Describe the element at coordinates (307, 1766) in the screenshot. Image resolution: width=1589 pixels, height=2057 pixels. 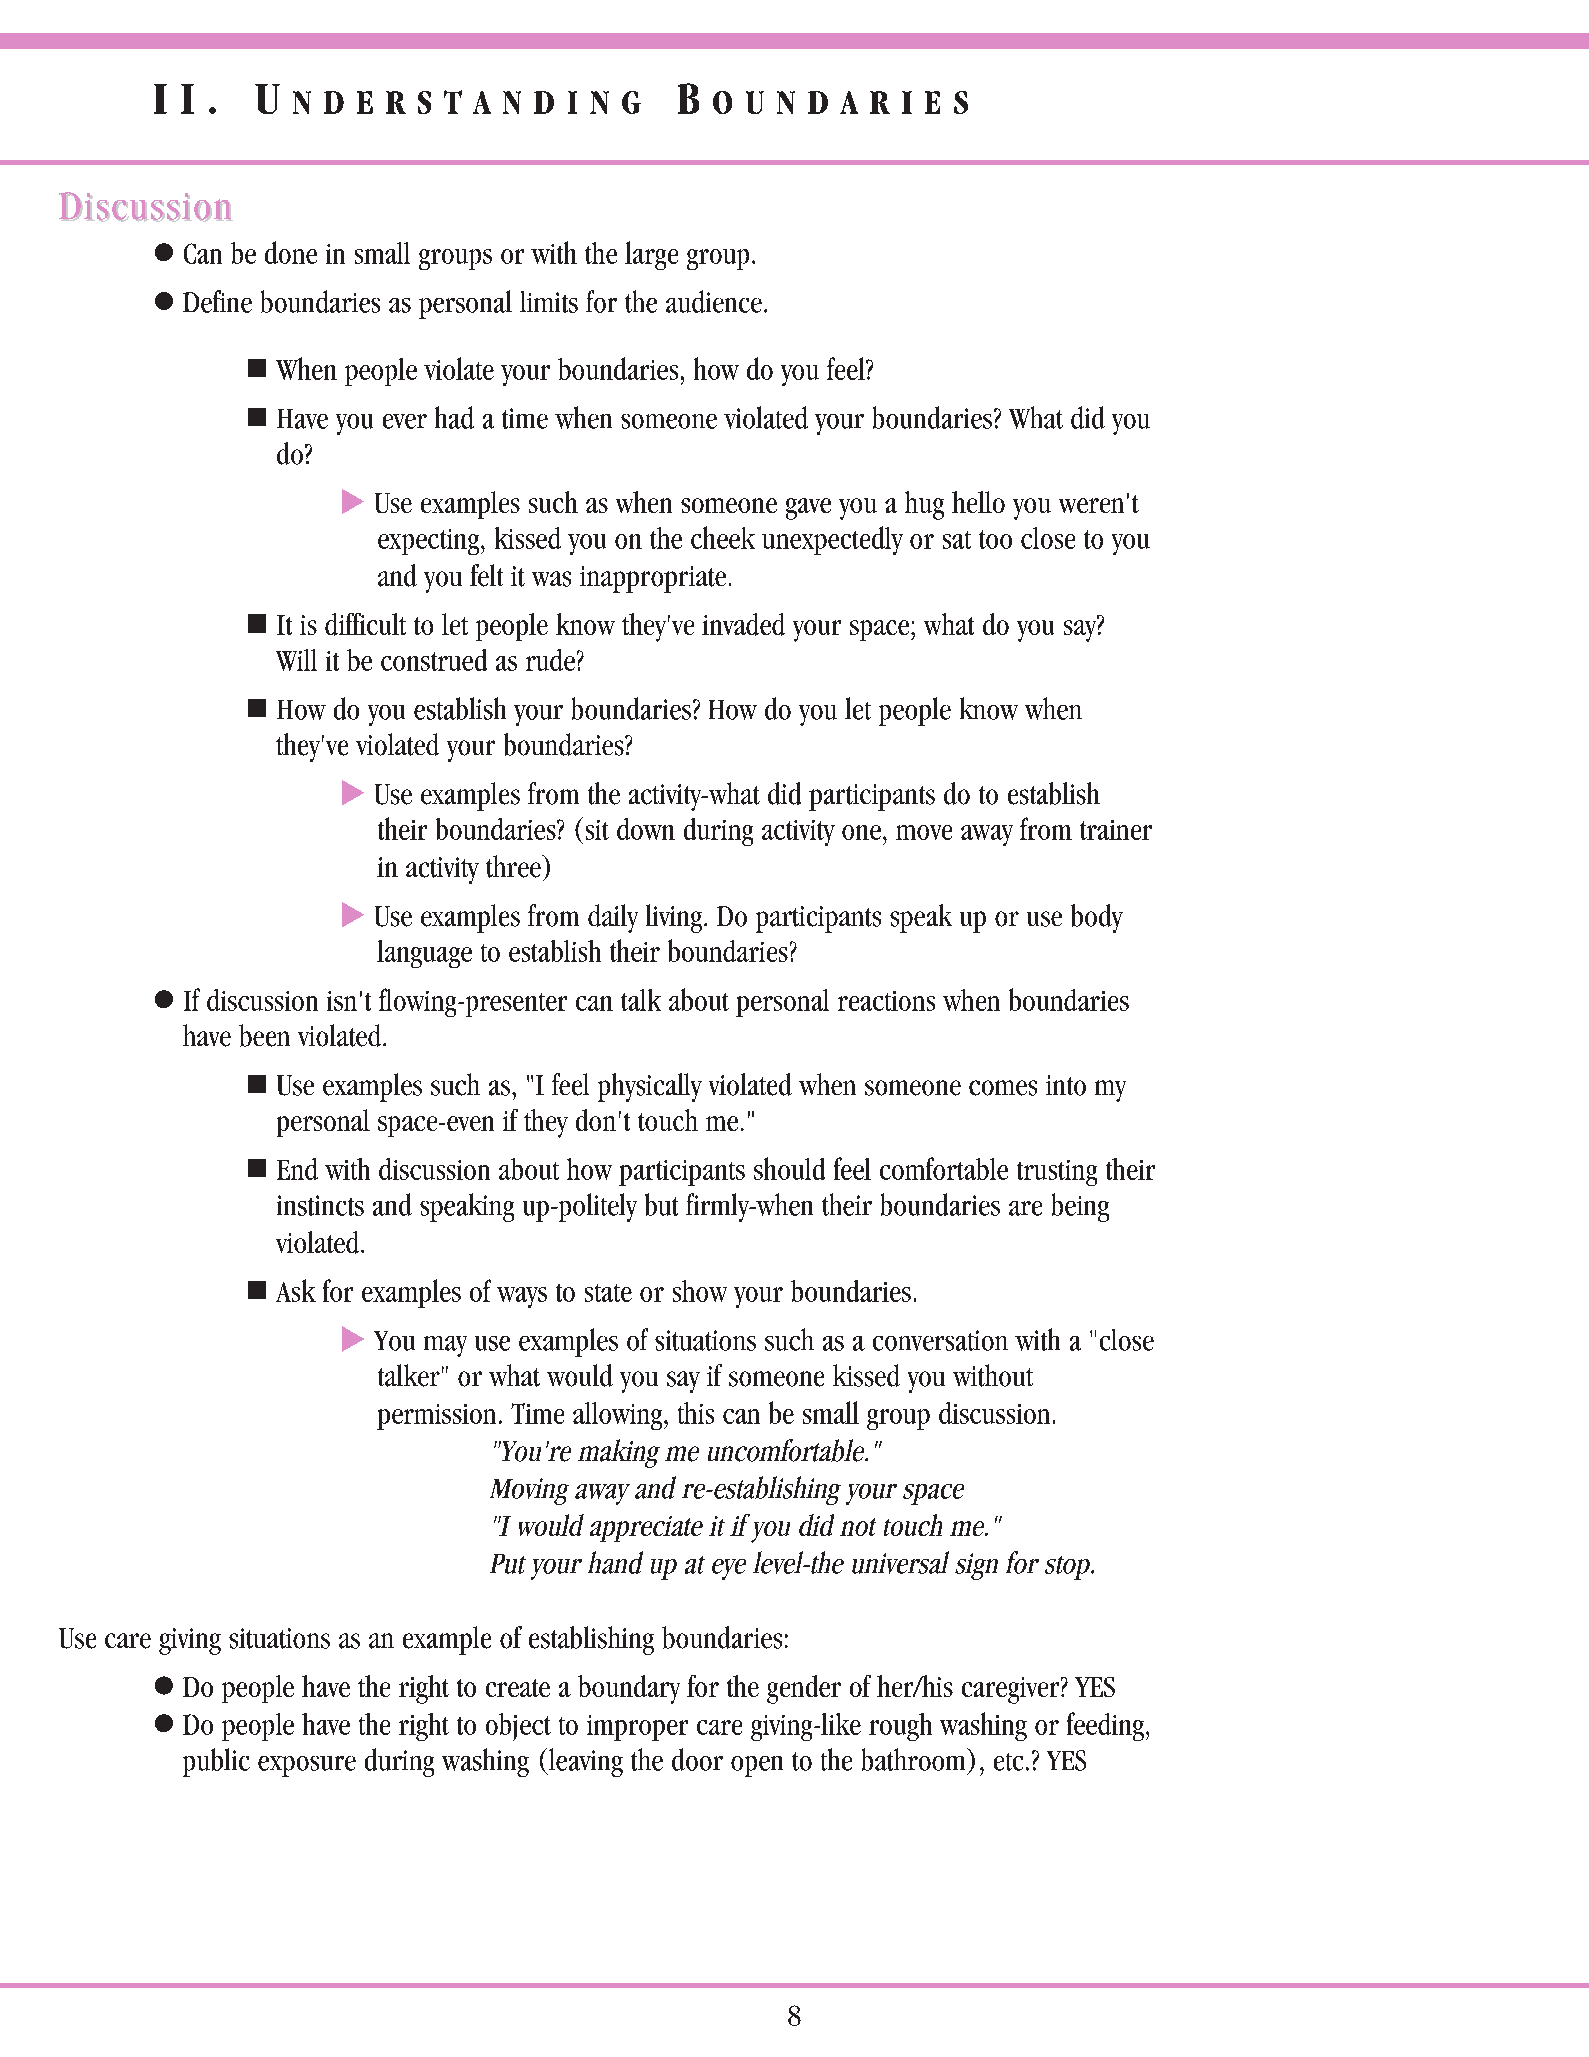
I see `exposure` at that location.
